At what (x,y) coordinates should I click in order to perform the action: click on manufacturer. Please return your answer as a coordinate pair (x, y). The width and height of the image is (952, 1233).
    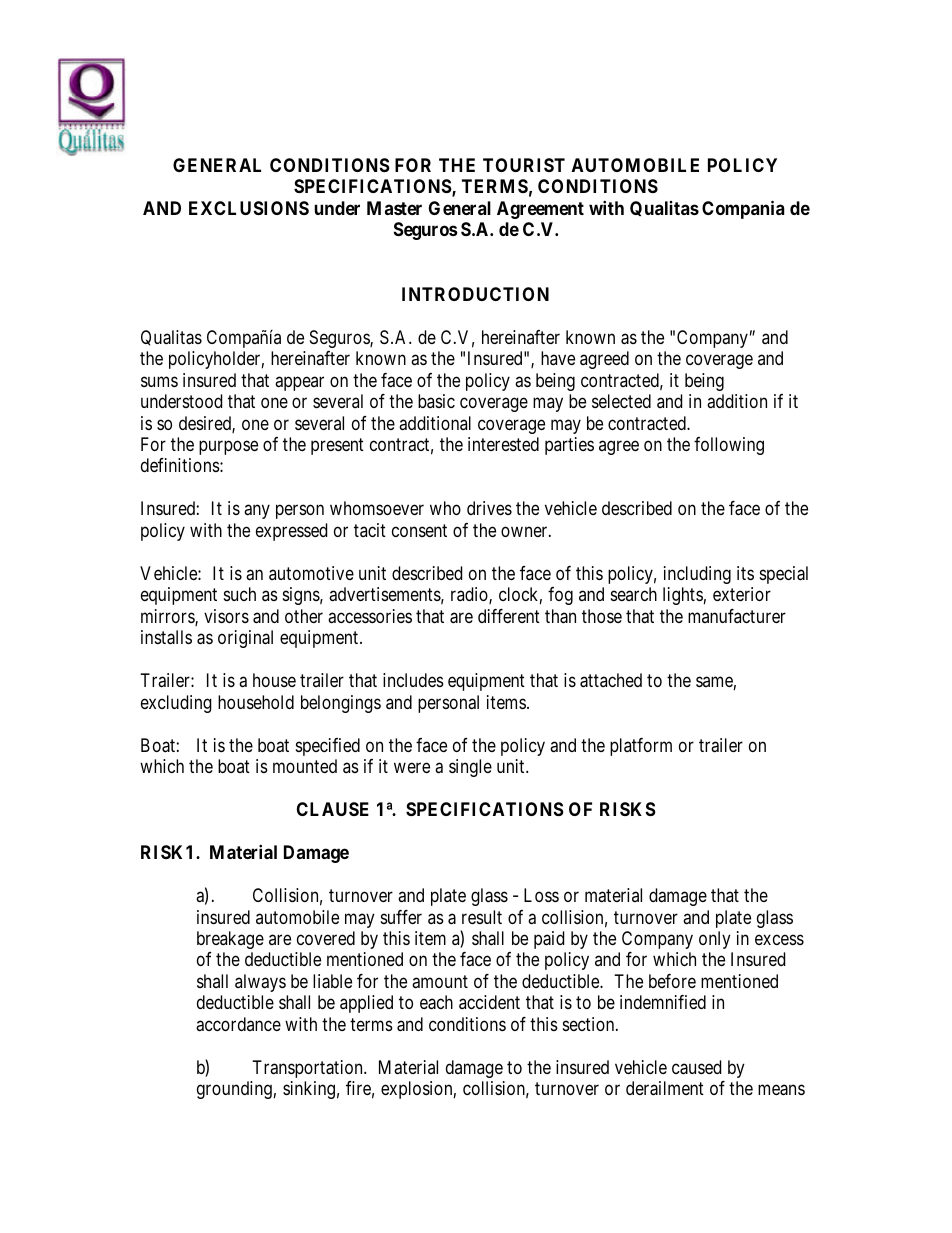
    Looking at the image, I should click on (737, 616).
